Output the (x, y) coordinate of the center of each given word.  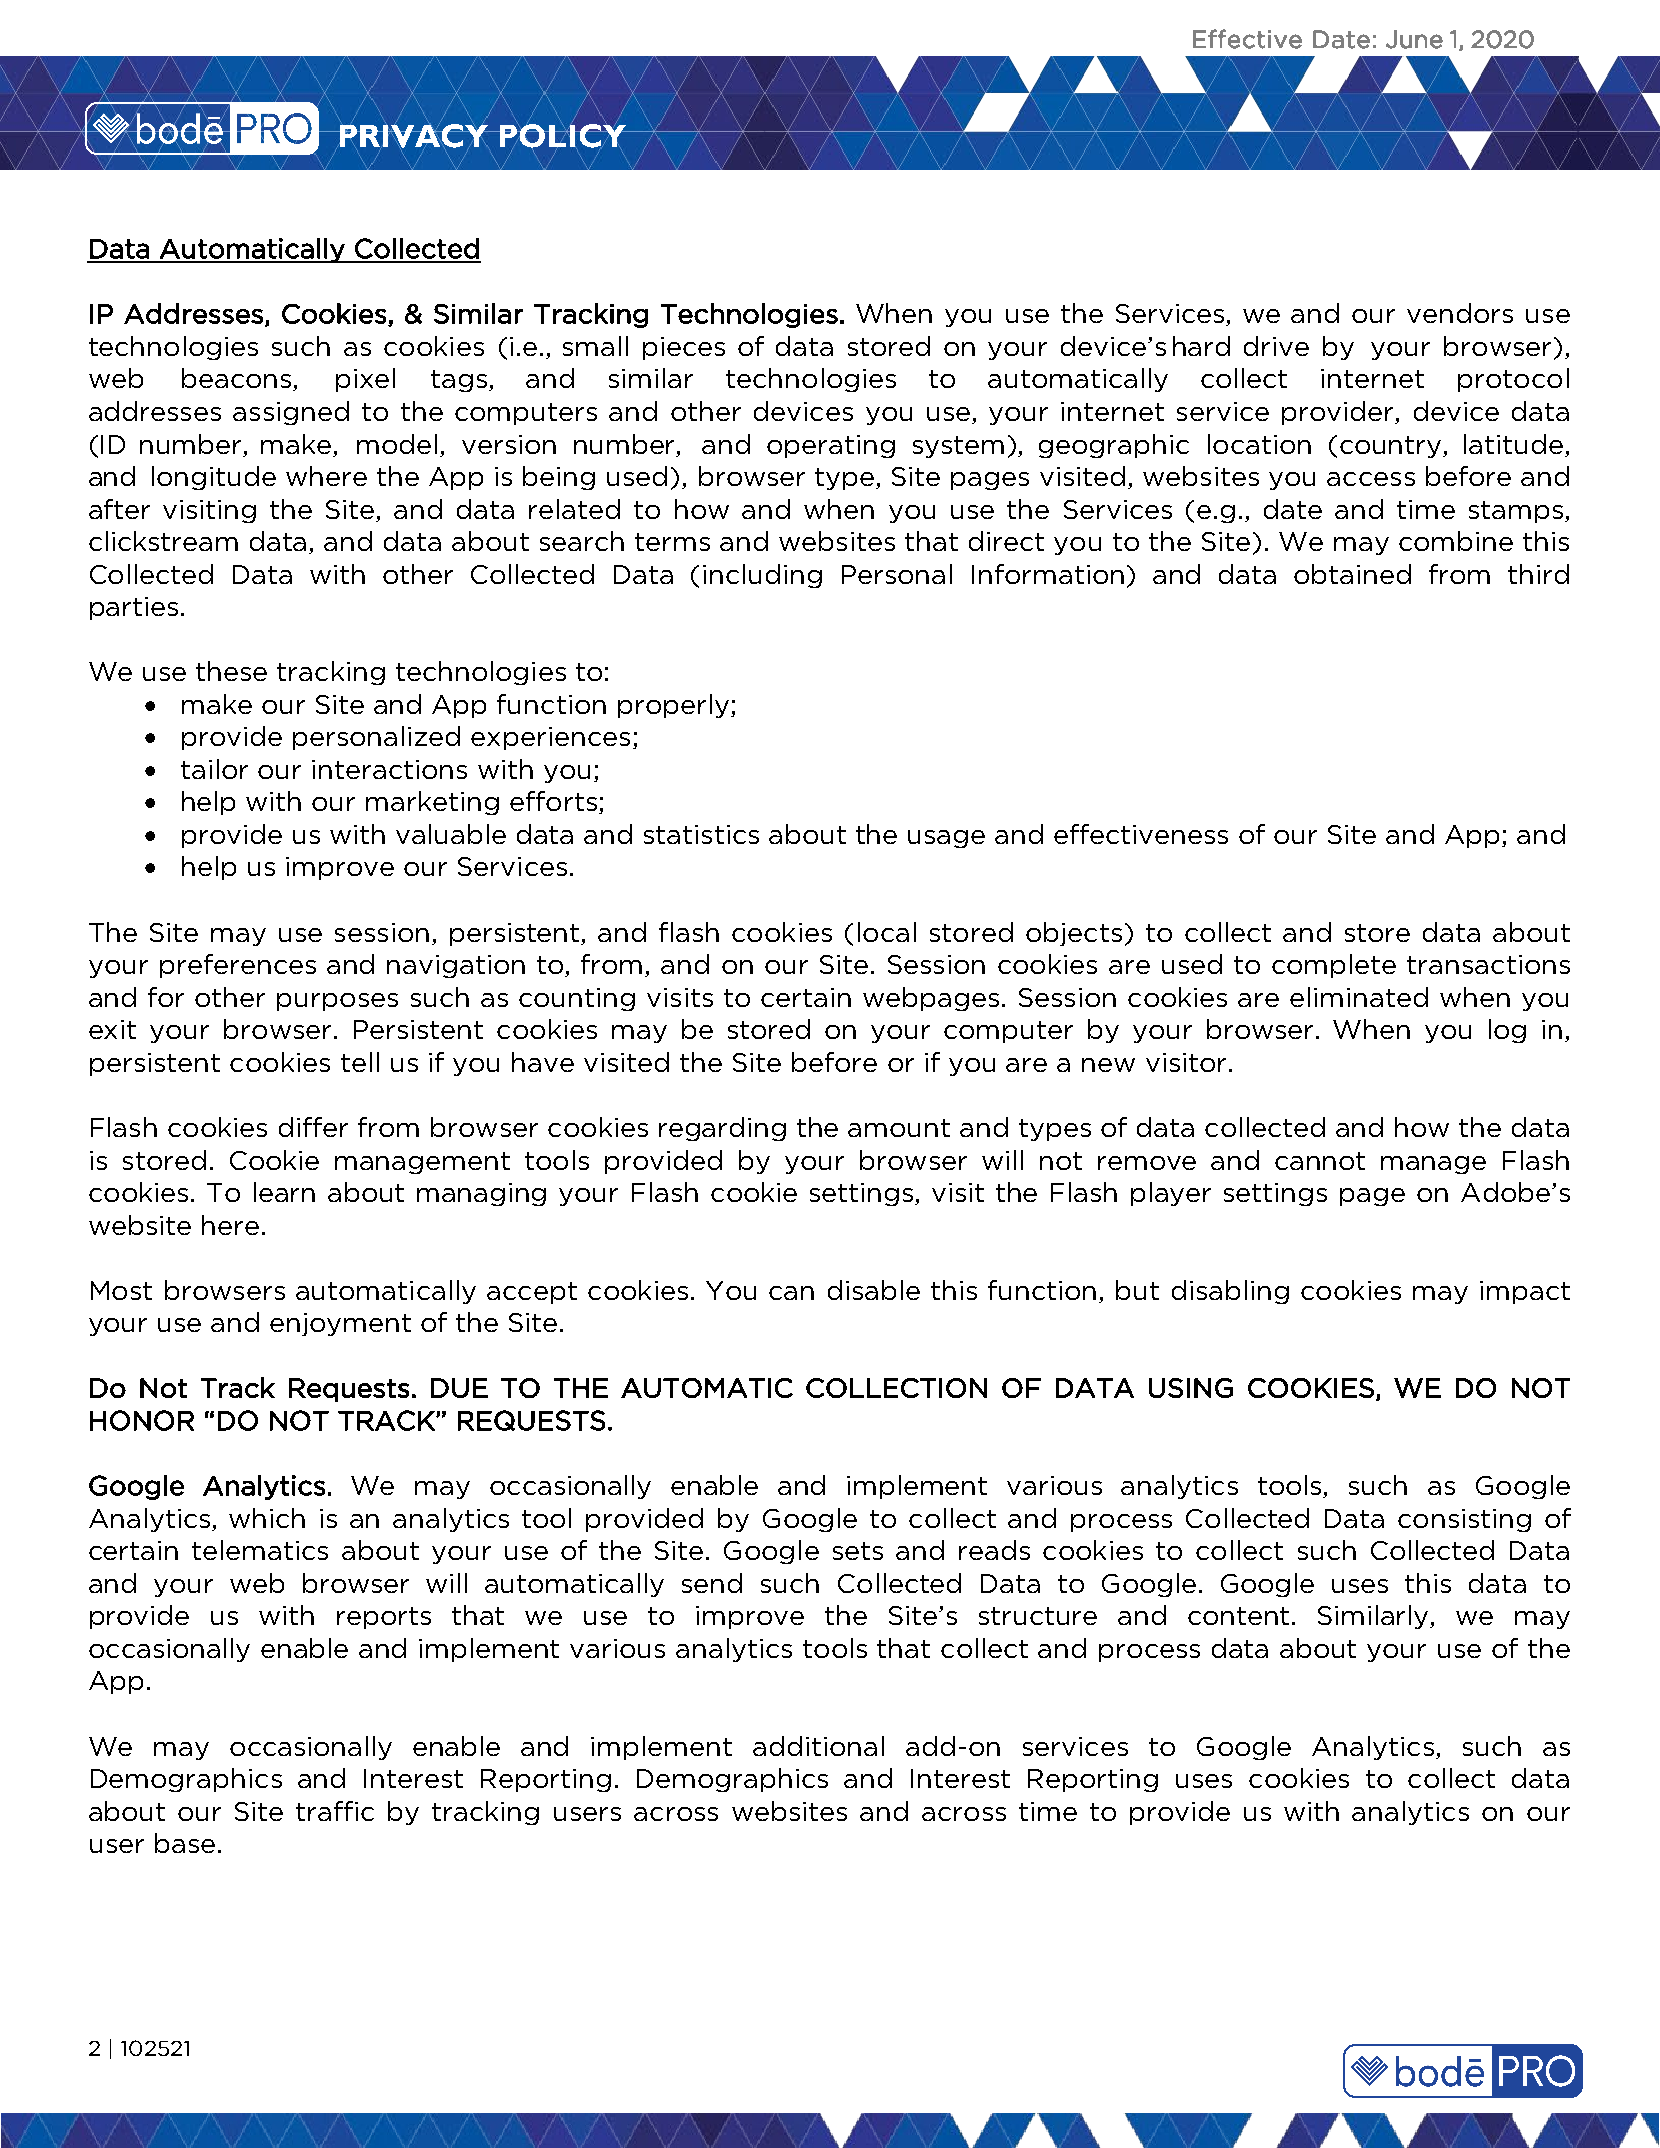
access (1371, 479)
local (887, 932)
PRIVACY (414, 136)
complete (1334, 966)
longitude (214, 478)
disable (874, 1290)
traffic (335, 1811)
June (1414, 39)
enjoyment (340, 1324)
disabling (1230, 1292)
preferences (238, 966)
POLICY (563, 136)
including (762, 576)
